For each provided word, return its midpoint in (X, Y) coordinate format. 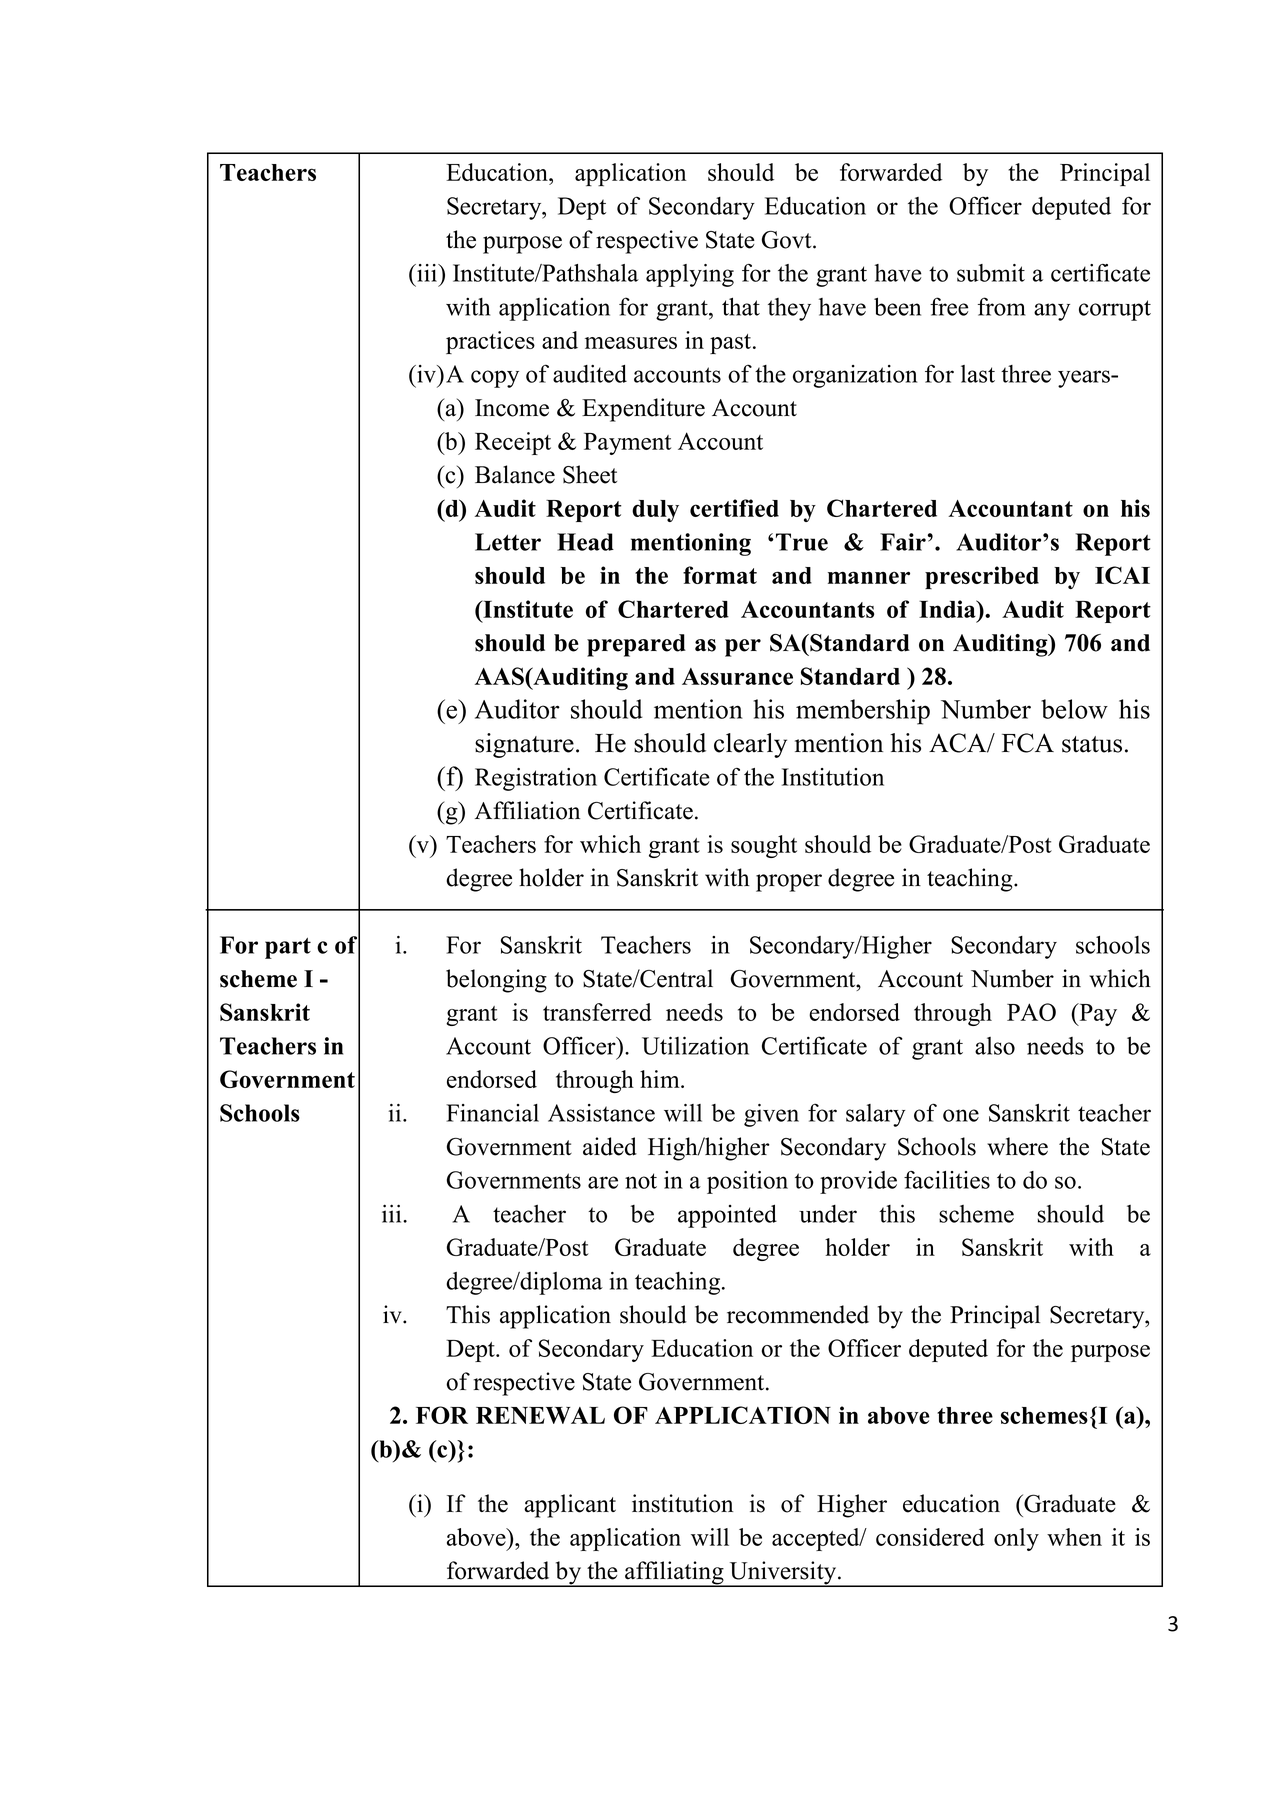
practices (490, 342)
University (783, 1574)
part (288, 948)
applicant (570, 1506)
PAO (1031, 1012)
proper (789, 883)
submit (991, 273)
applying (690, 275)
